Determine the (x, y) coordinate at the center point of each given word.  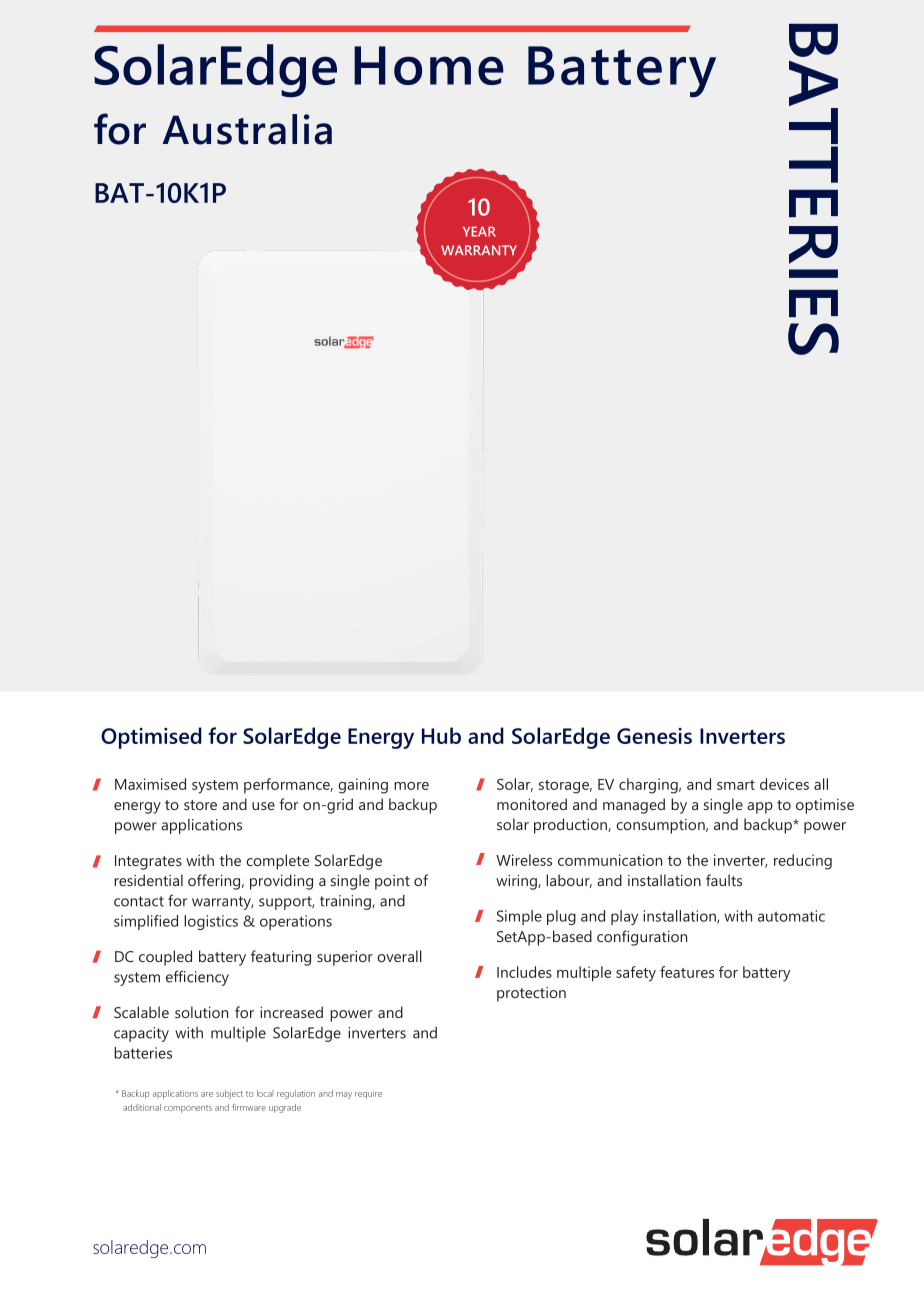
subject (229, 1094)
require (368, 1094)
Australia (247, 129)
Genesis (654, 736)
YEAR (479, 232)
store (200, 805)
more (411, 786)
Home (429, 65)
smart (736, 785)
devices (784, 784)
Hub (441, 735)
